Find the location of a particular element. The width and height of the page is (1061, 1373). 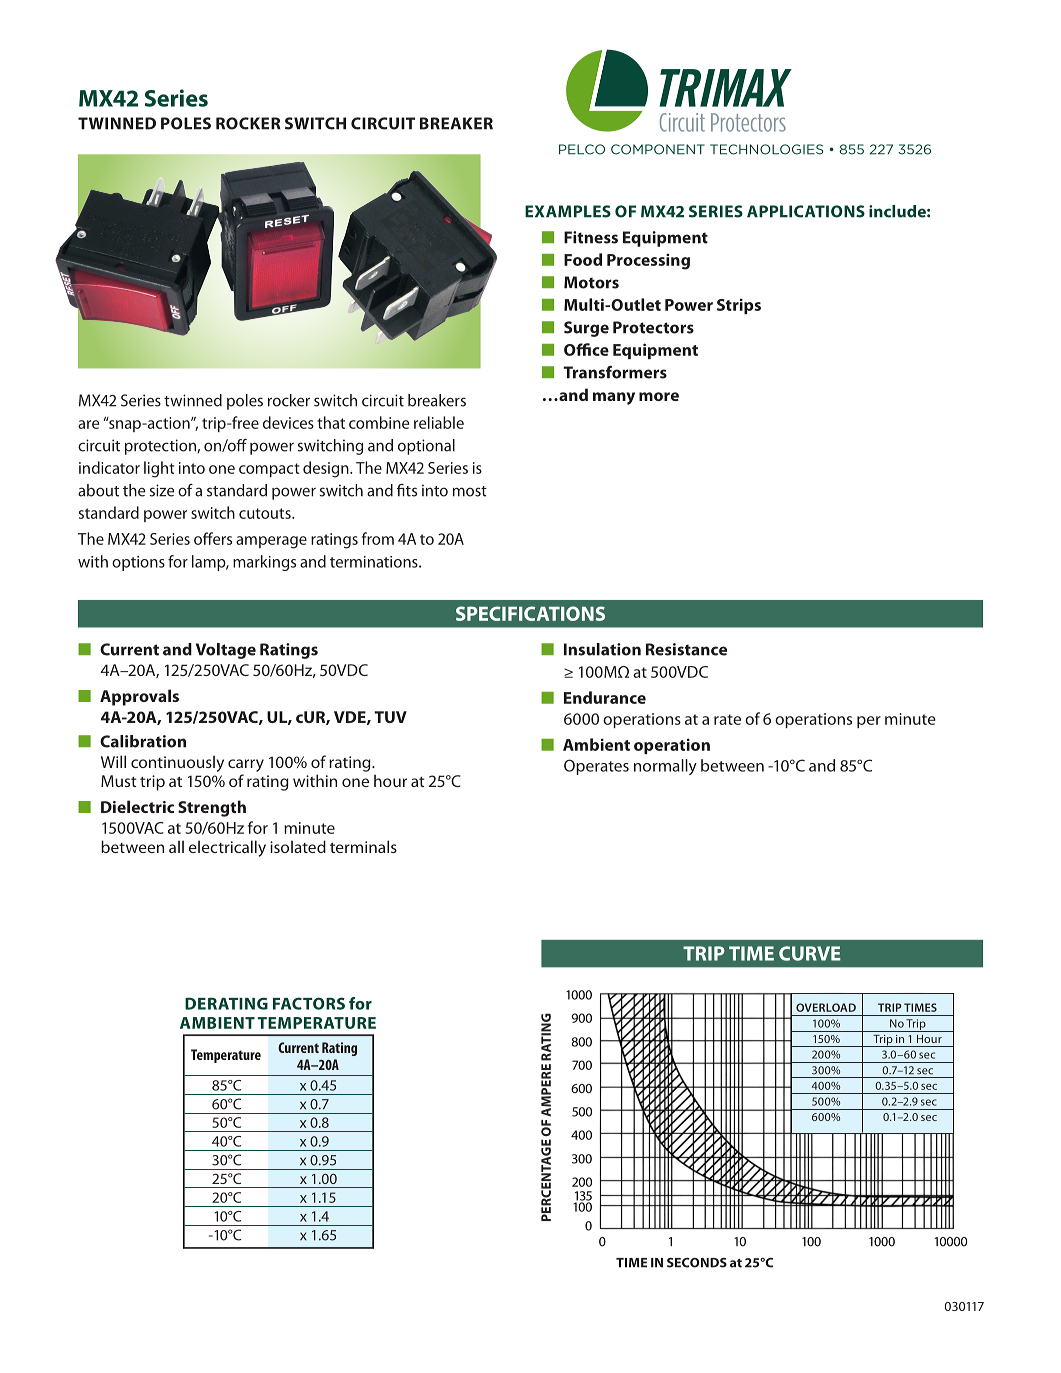

TECHNOLOGIES is located at coordinates (766, 149).
